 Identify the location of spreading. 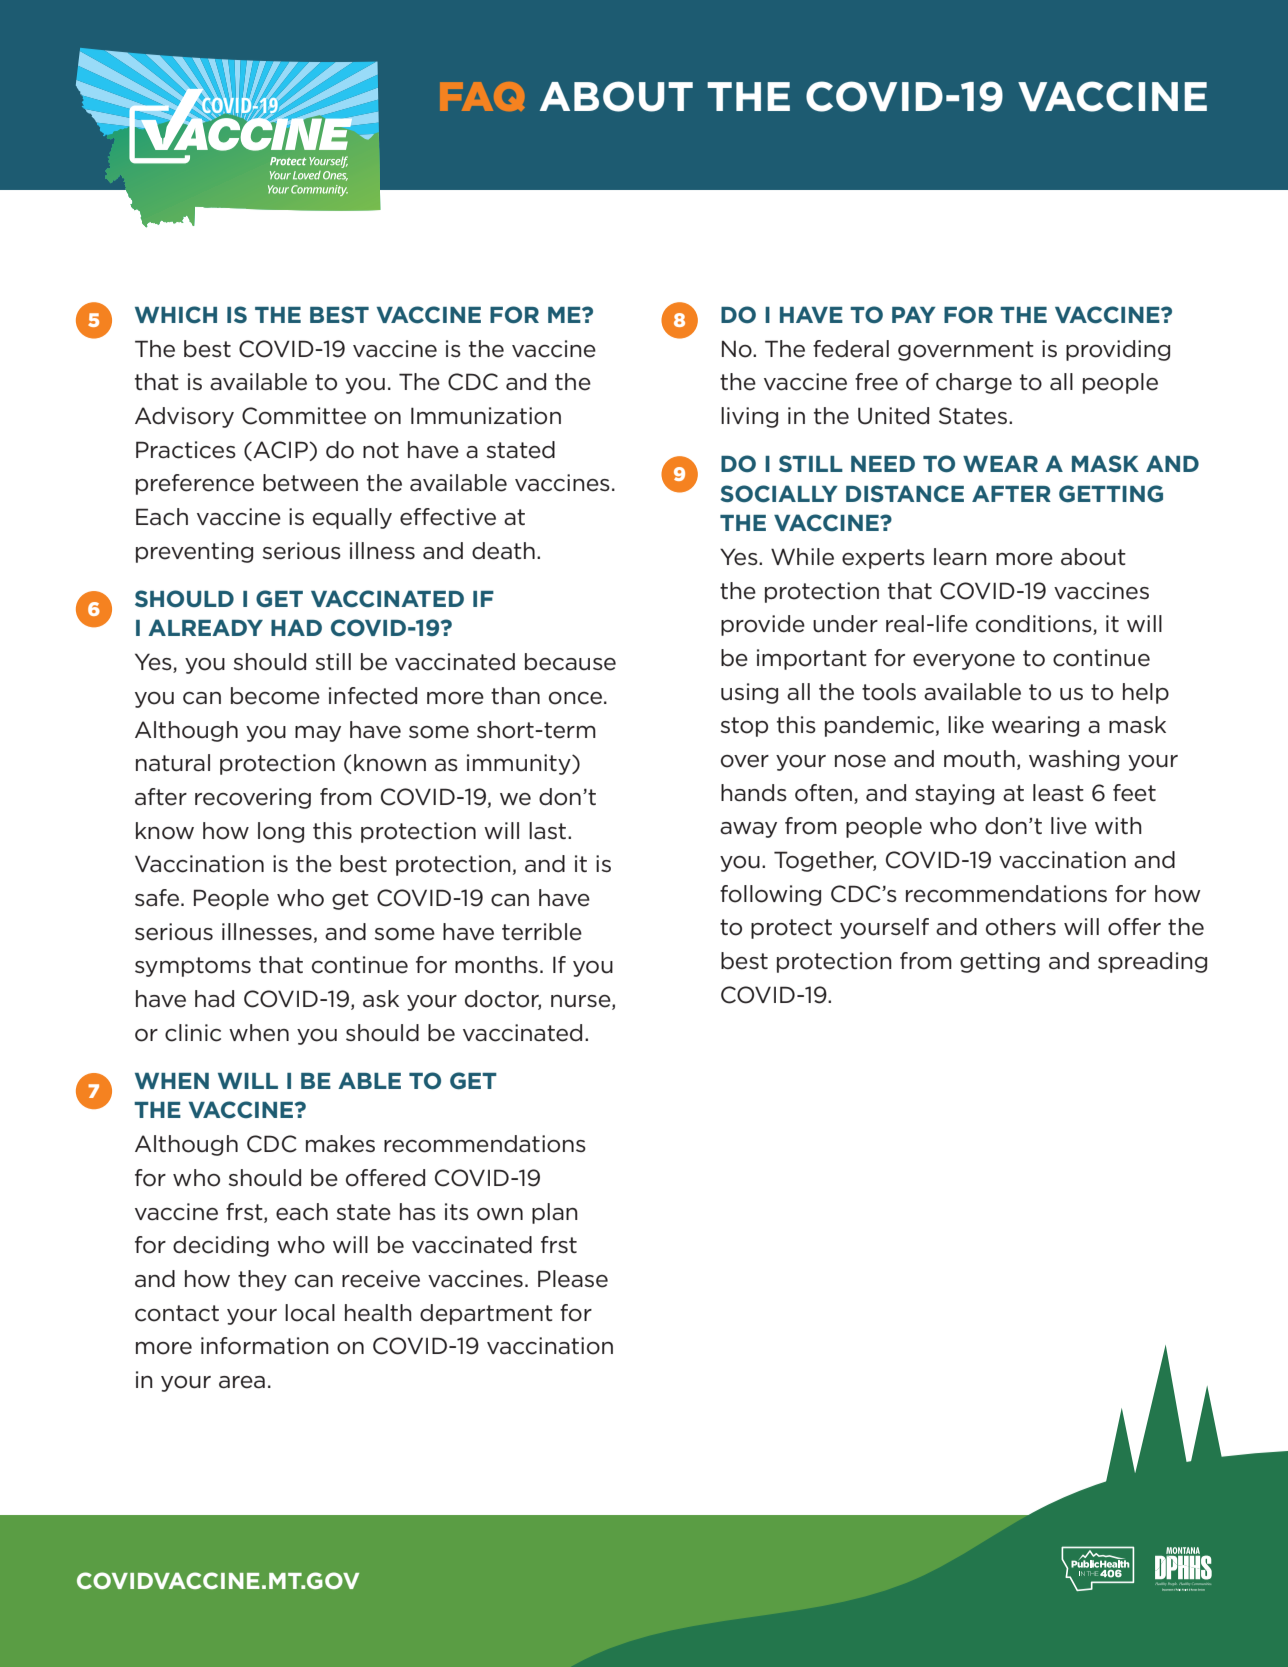
(1152, 962).
